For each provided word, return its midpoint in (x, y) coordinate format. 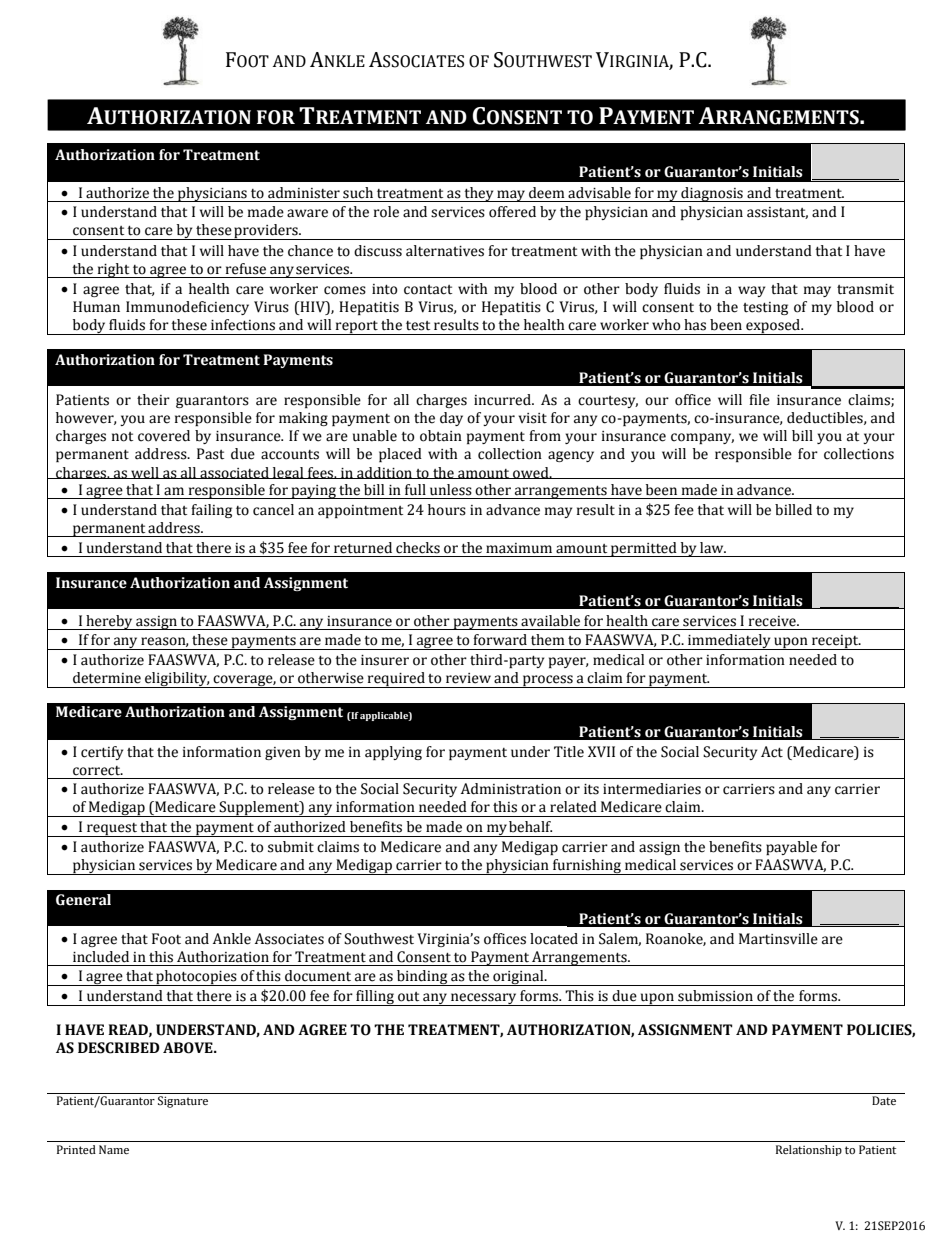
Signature (183, 1102)
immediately (729, 642)
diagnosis (712, 194)
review (468, 678)
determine (107, 678)
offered (512, 212)
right (113, 270)
